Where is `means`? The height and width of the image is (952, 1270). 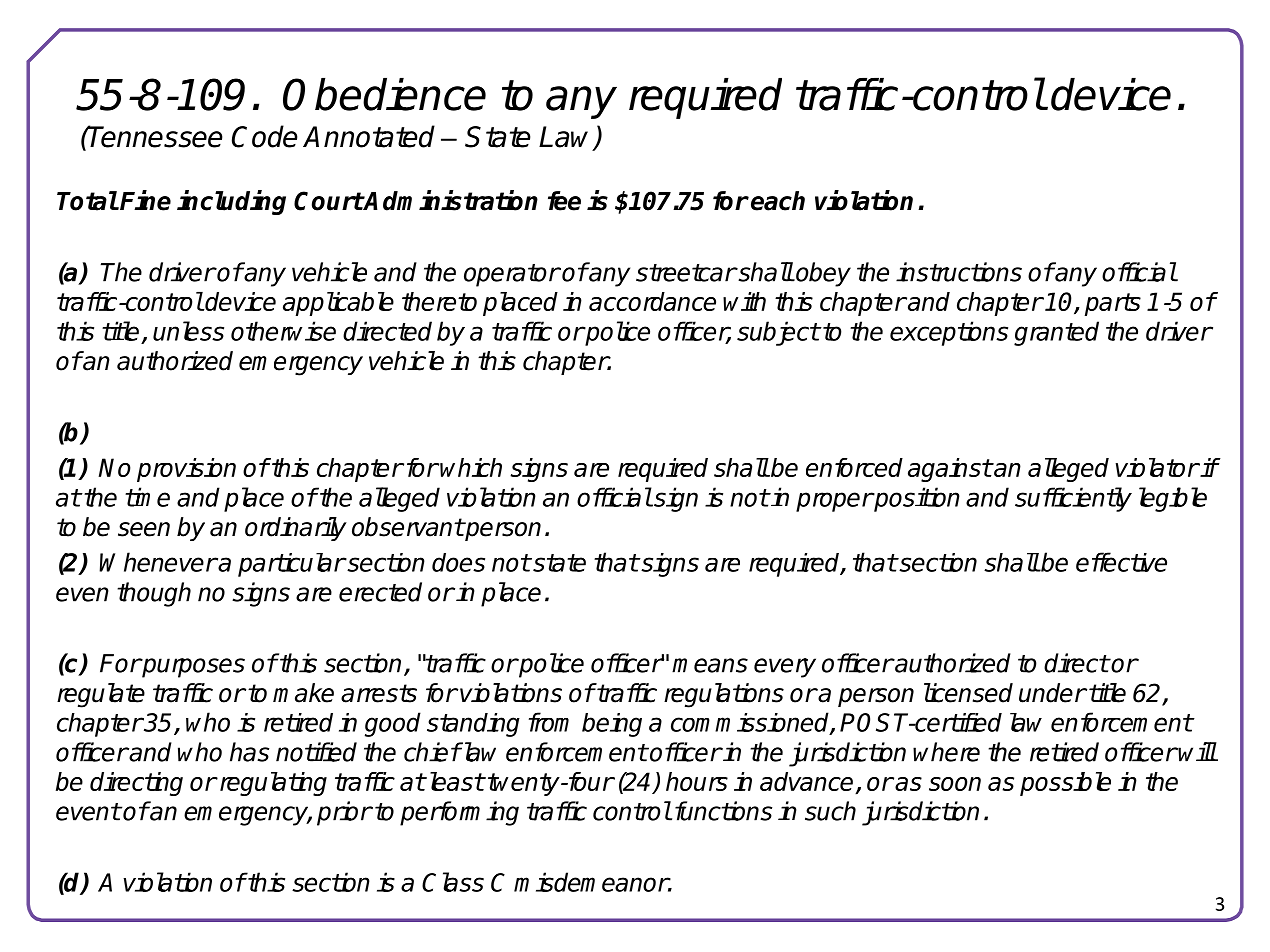
means is located at coordinates (710, 665).
